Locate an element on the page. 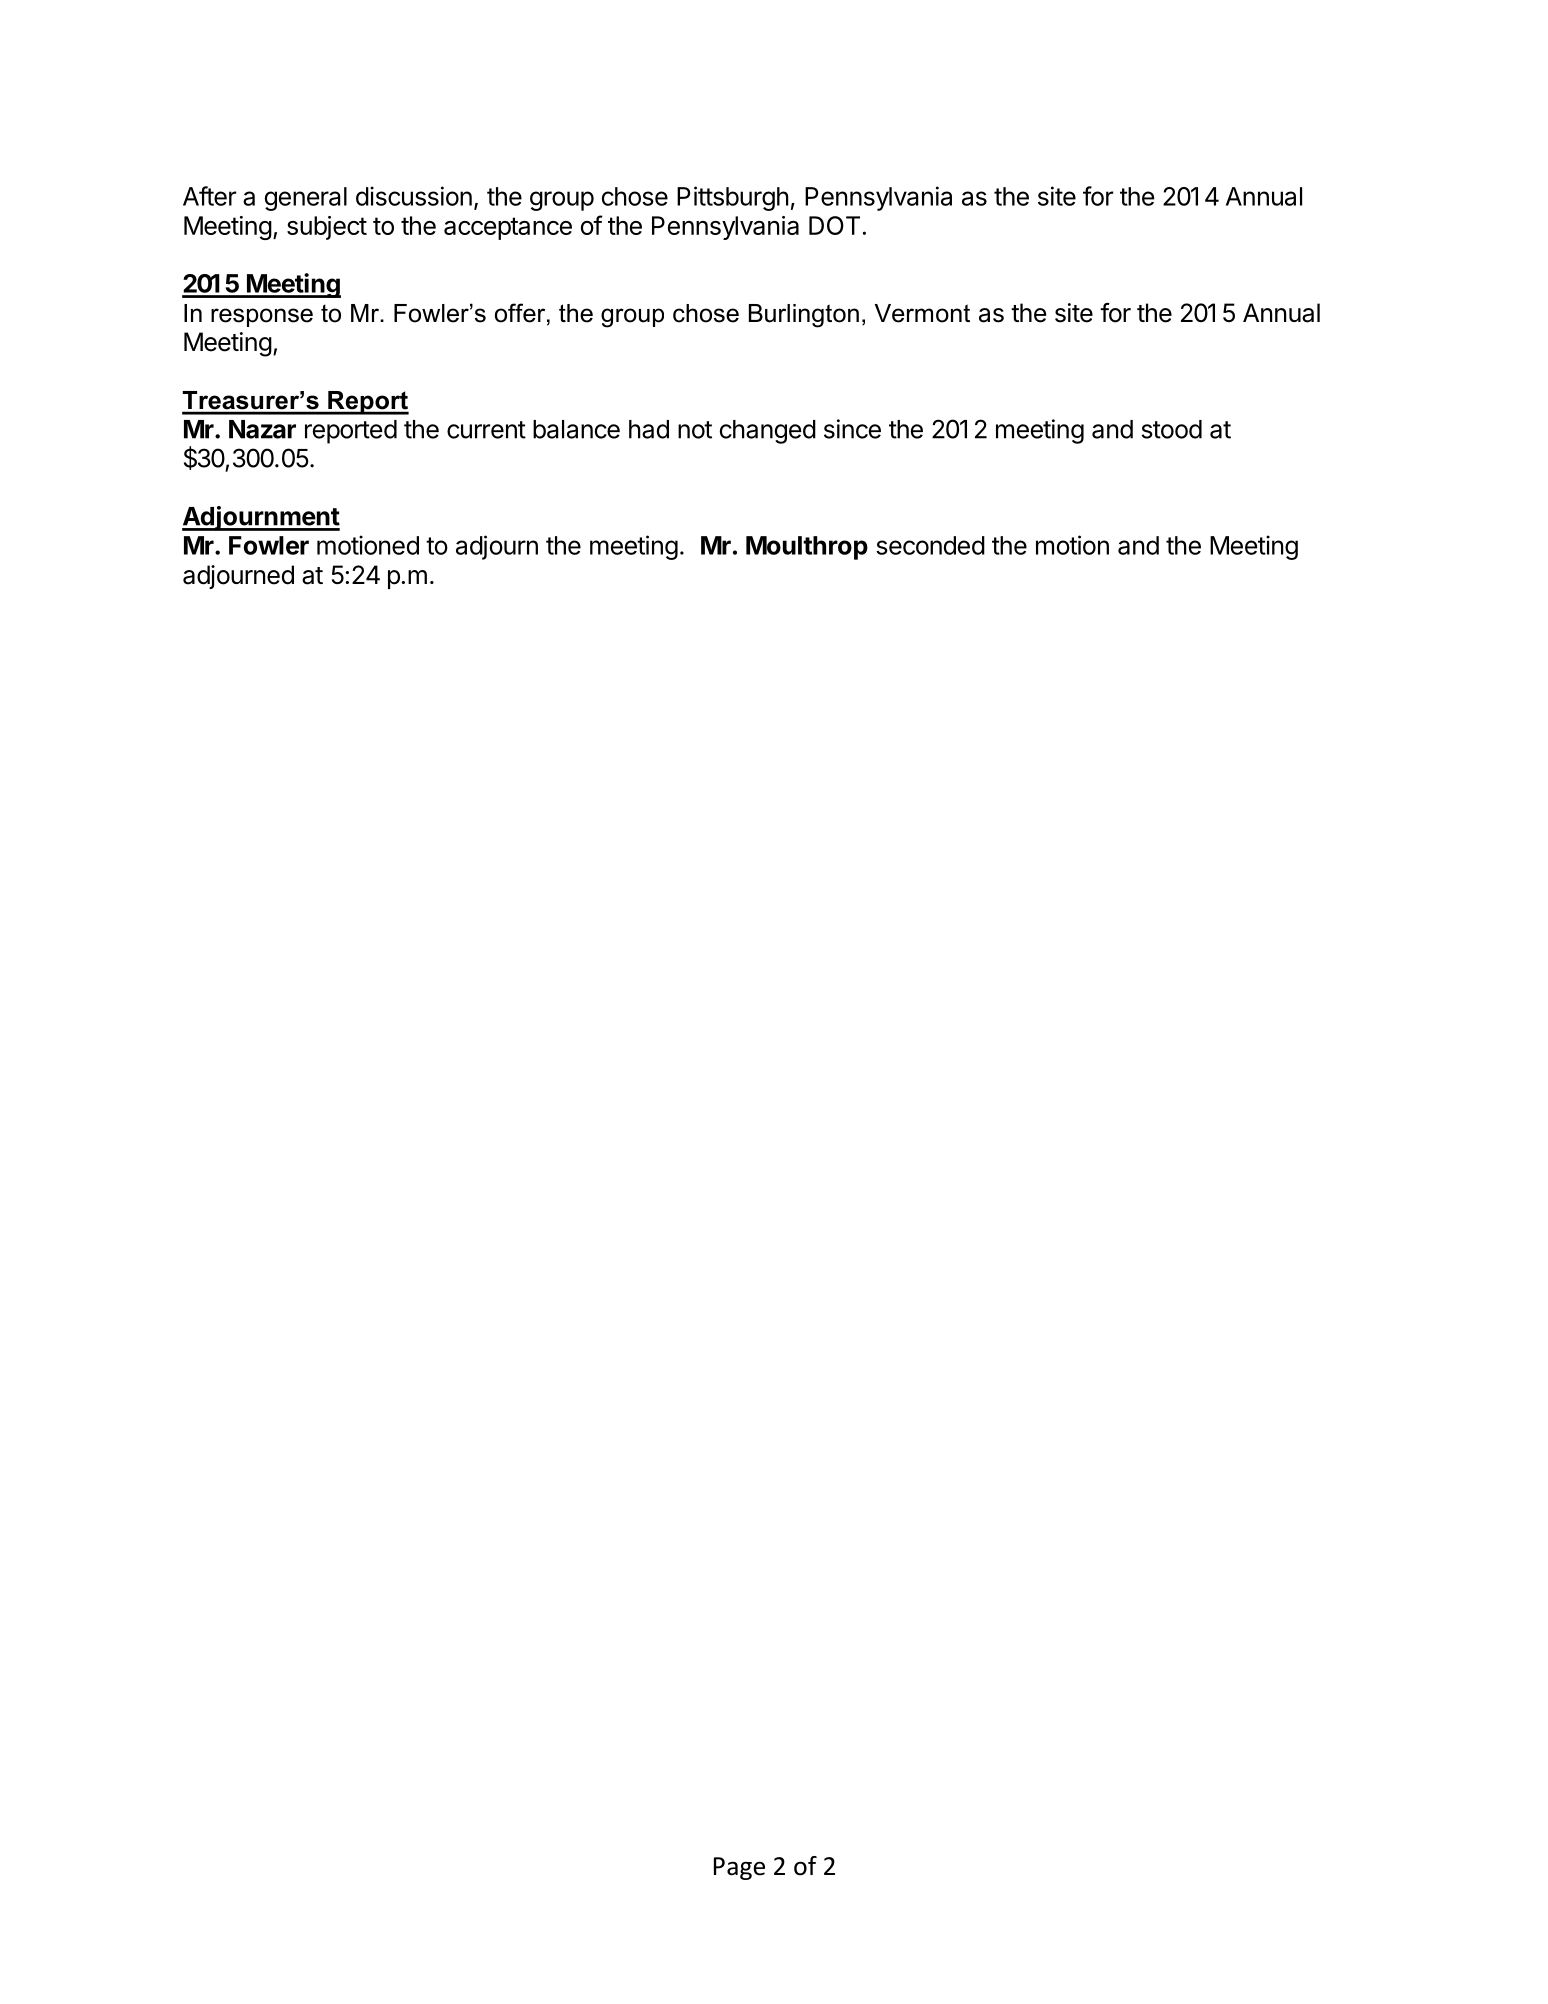 Image resolution: width=1548 pixels, height=2004 pixels. had is located at coordinates (649, 429).
